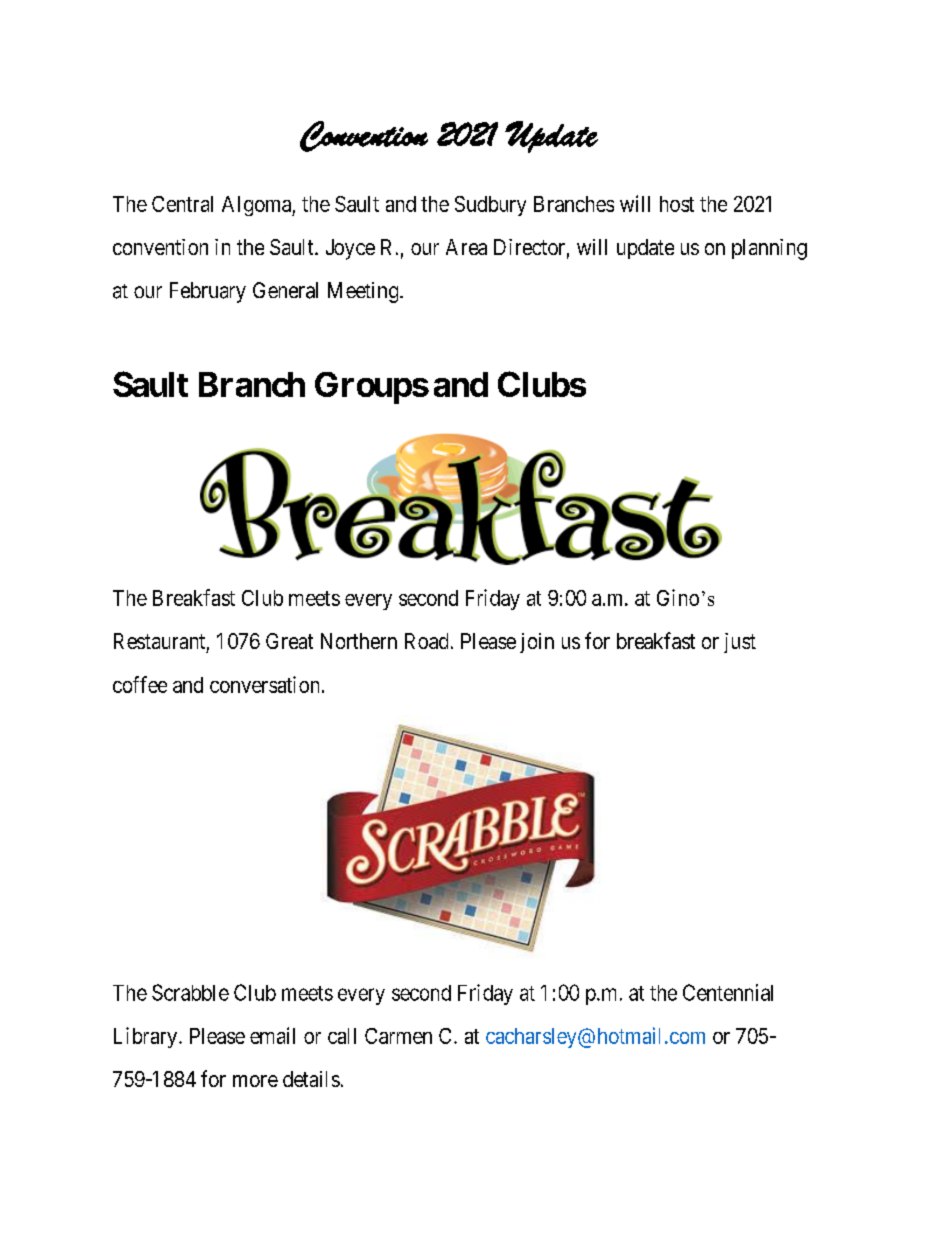 The height and width of the screenshot is (1233, 952). I want to click on host, so click(677, 204).
